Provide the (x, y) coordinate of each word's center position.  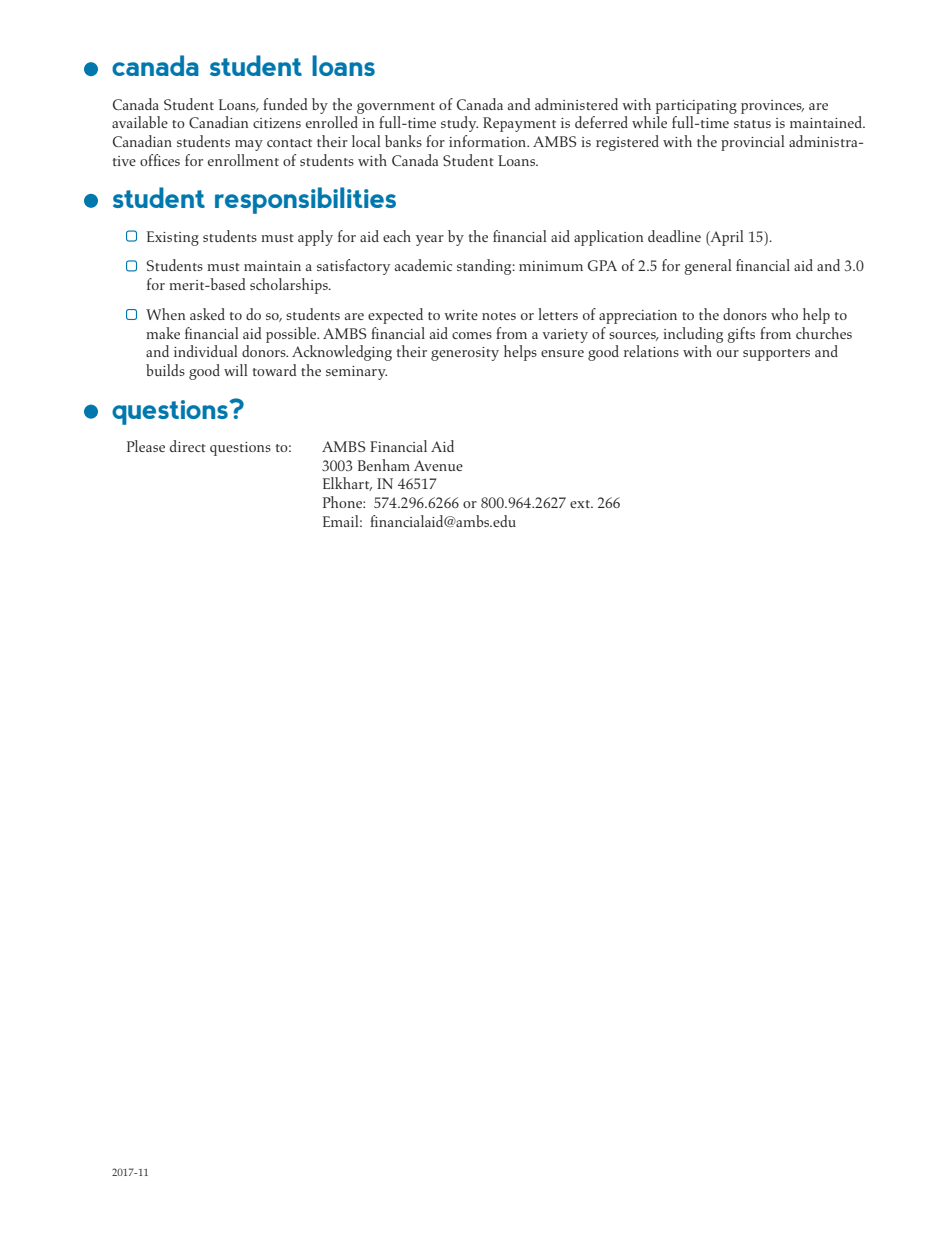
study (459, 124)
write (461, 315)
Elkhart (347, 484)
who (784, 314)
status (752, 124)
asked (207, 314)
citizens (277, 123)
